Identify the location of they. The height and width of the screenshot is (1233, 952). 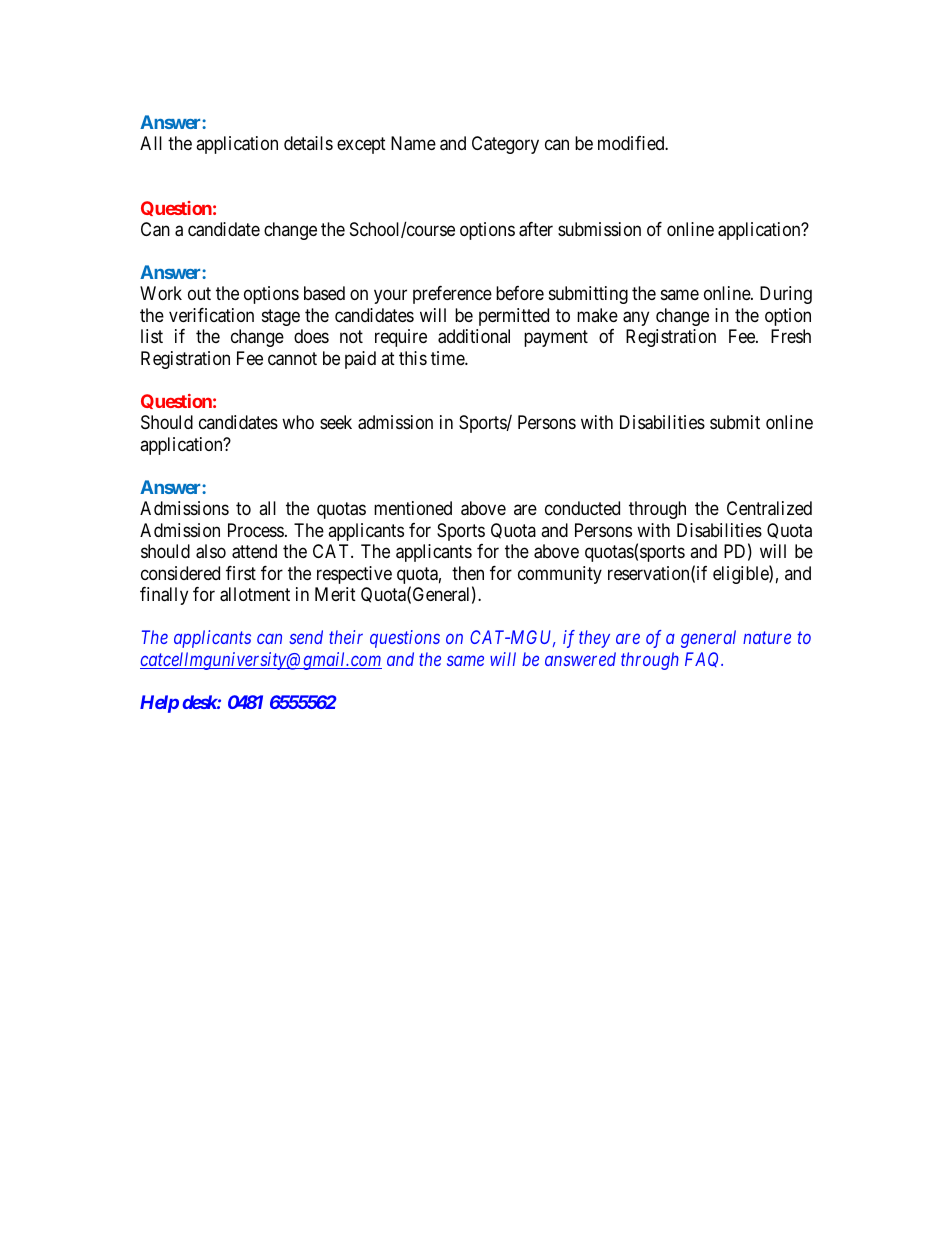
(594, 639).
